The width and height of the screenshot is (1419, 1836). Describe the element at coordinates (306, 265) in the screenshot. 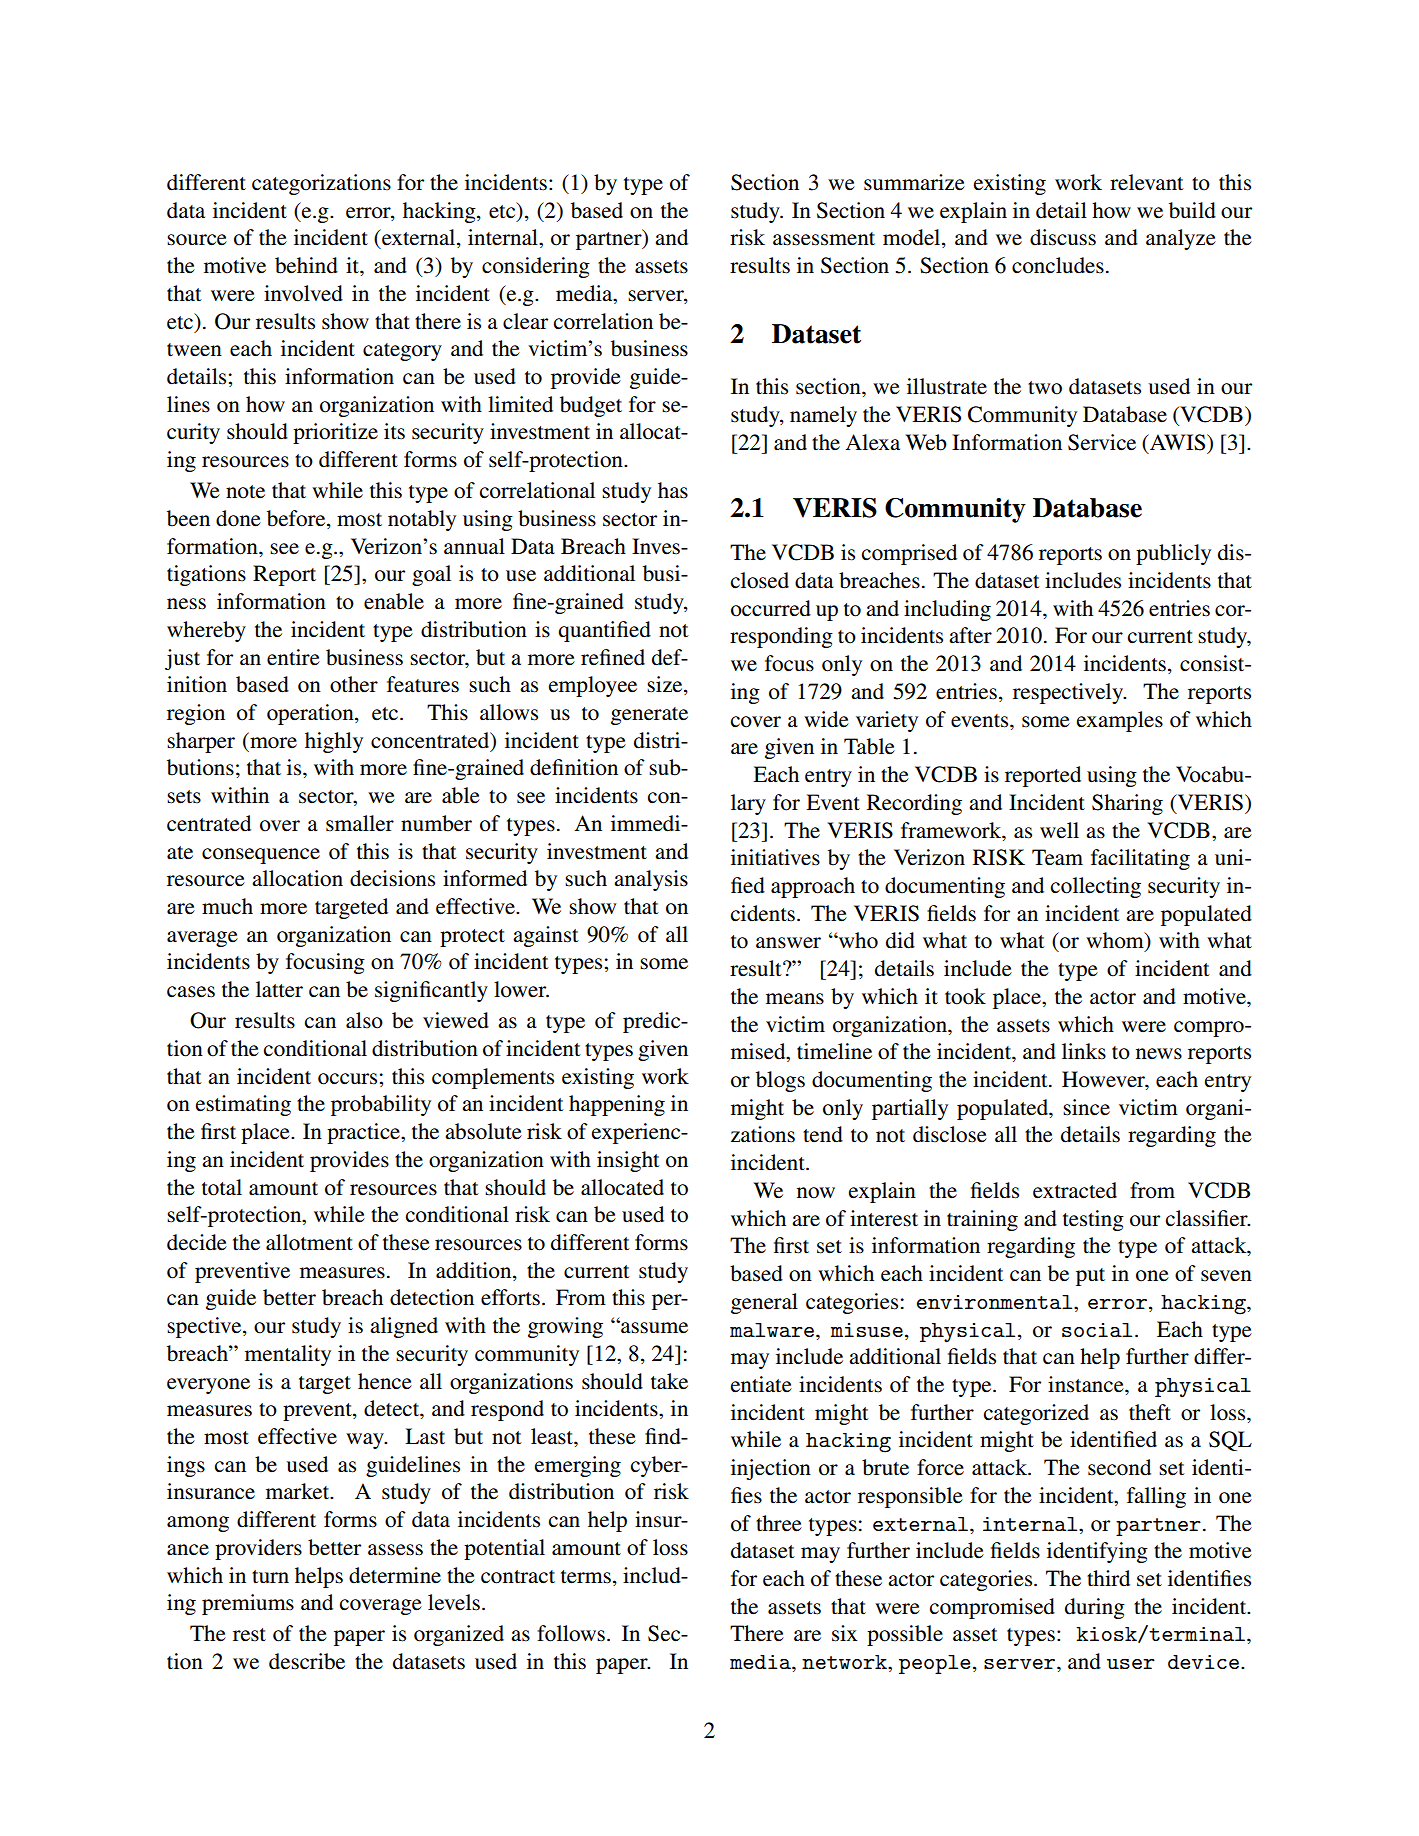

I see `behind` at that location.
